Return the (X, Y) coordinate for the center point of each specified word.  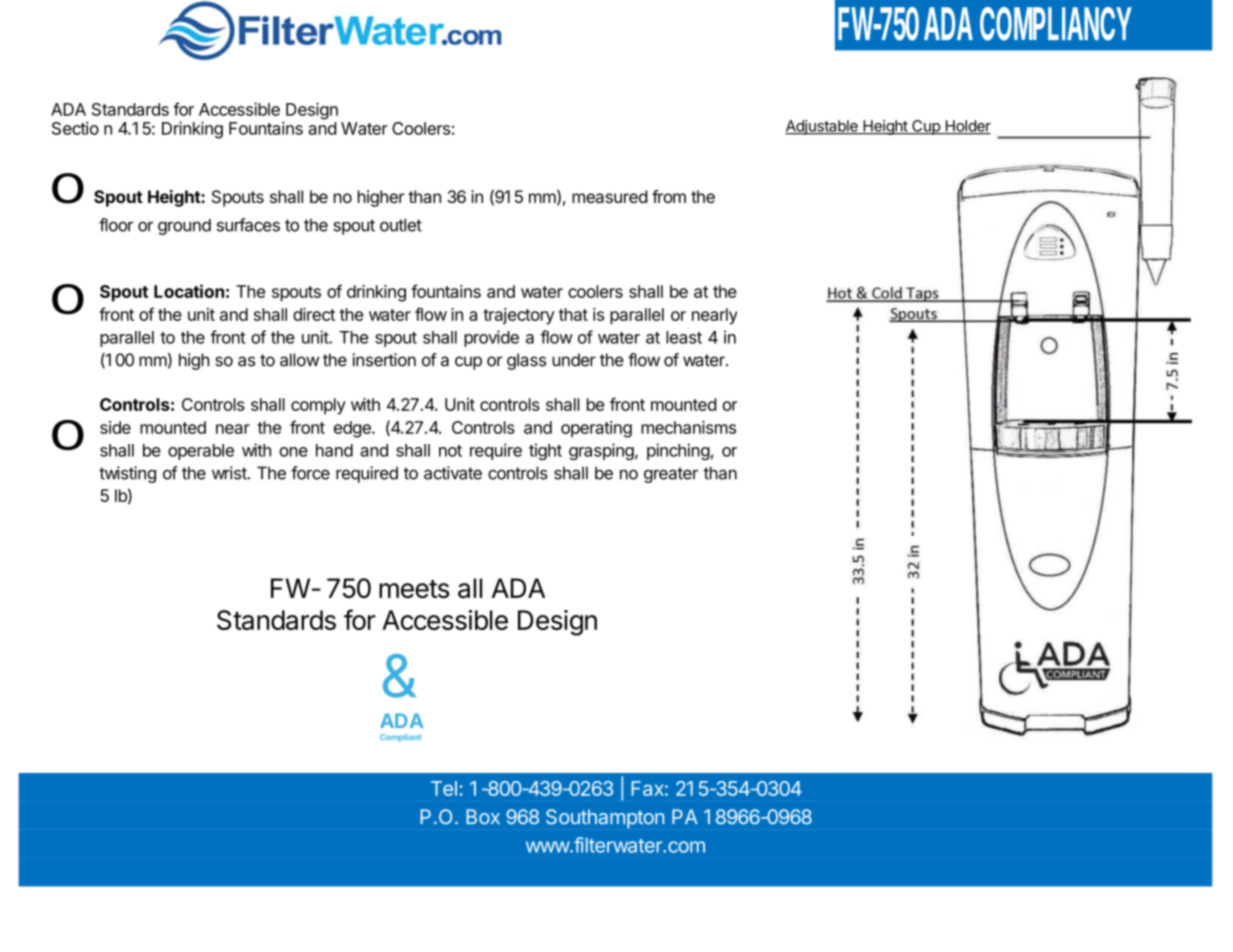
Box (483, 817)
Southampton (605, 818)
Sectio (75, 128)
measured (610, 196)
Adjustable (822, 127)
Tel (444, 788)
